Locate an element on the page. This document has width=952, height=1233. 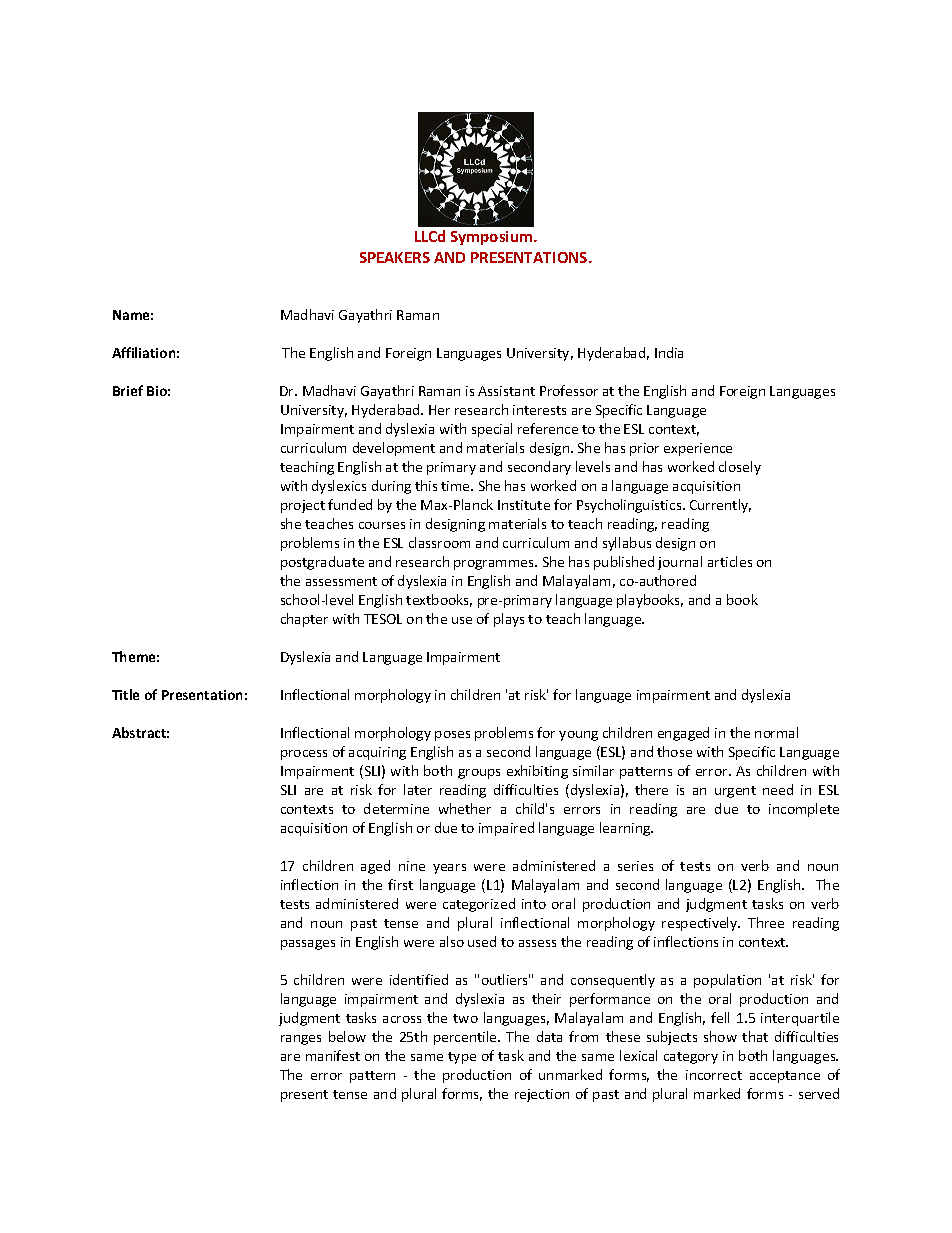
Symposium is located at coordinates (493, 238).
